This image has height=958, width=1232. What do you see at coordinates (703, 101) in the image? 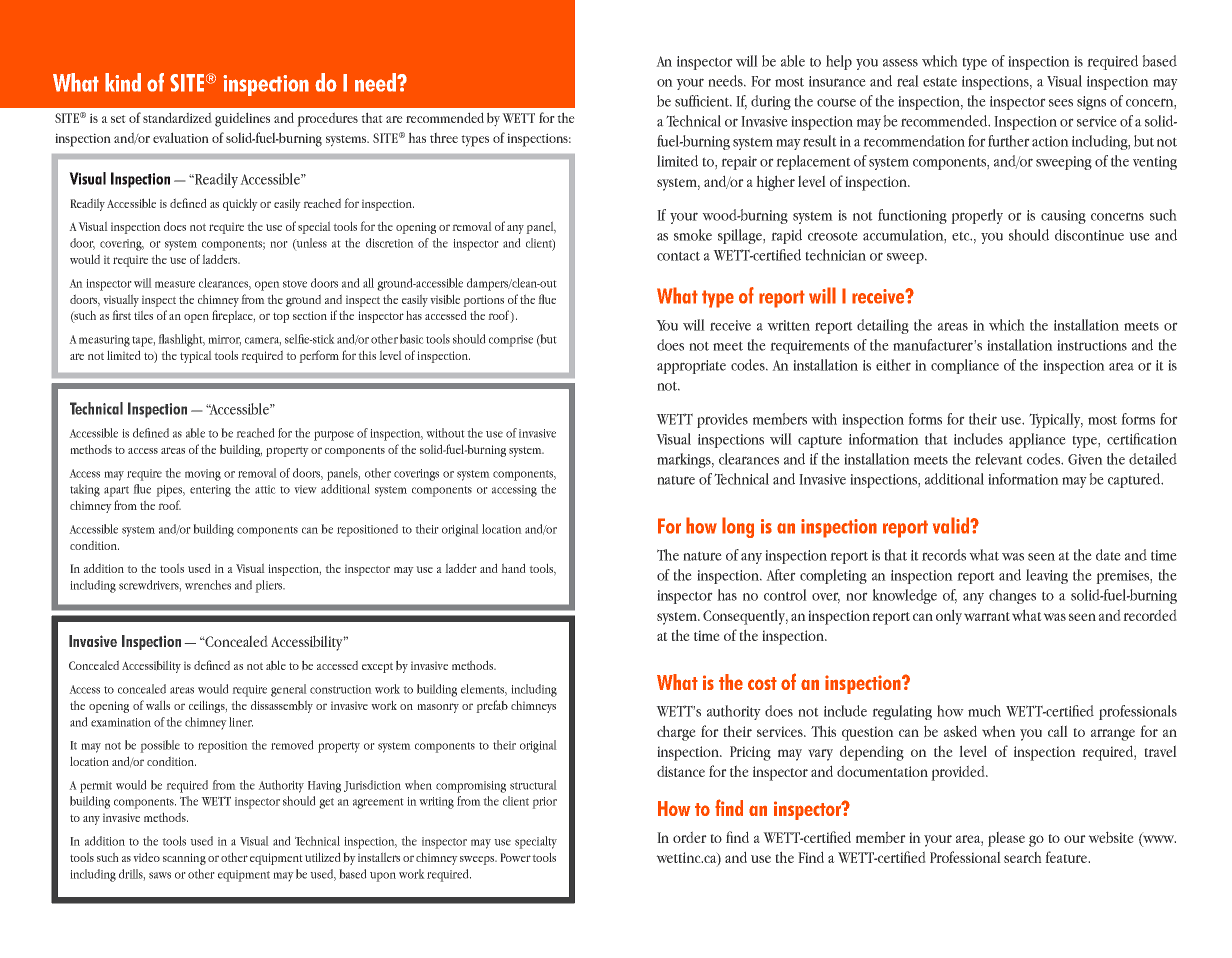
I see `sufficient` at bounding box center [703, 101].
